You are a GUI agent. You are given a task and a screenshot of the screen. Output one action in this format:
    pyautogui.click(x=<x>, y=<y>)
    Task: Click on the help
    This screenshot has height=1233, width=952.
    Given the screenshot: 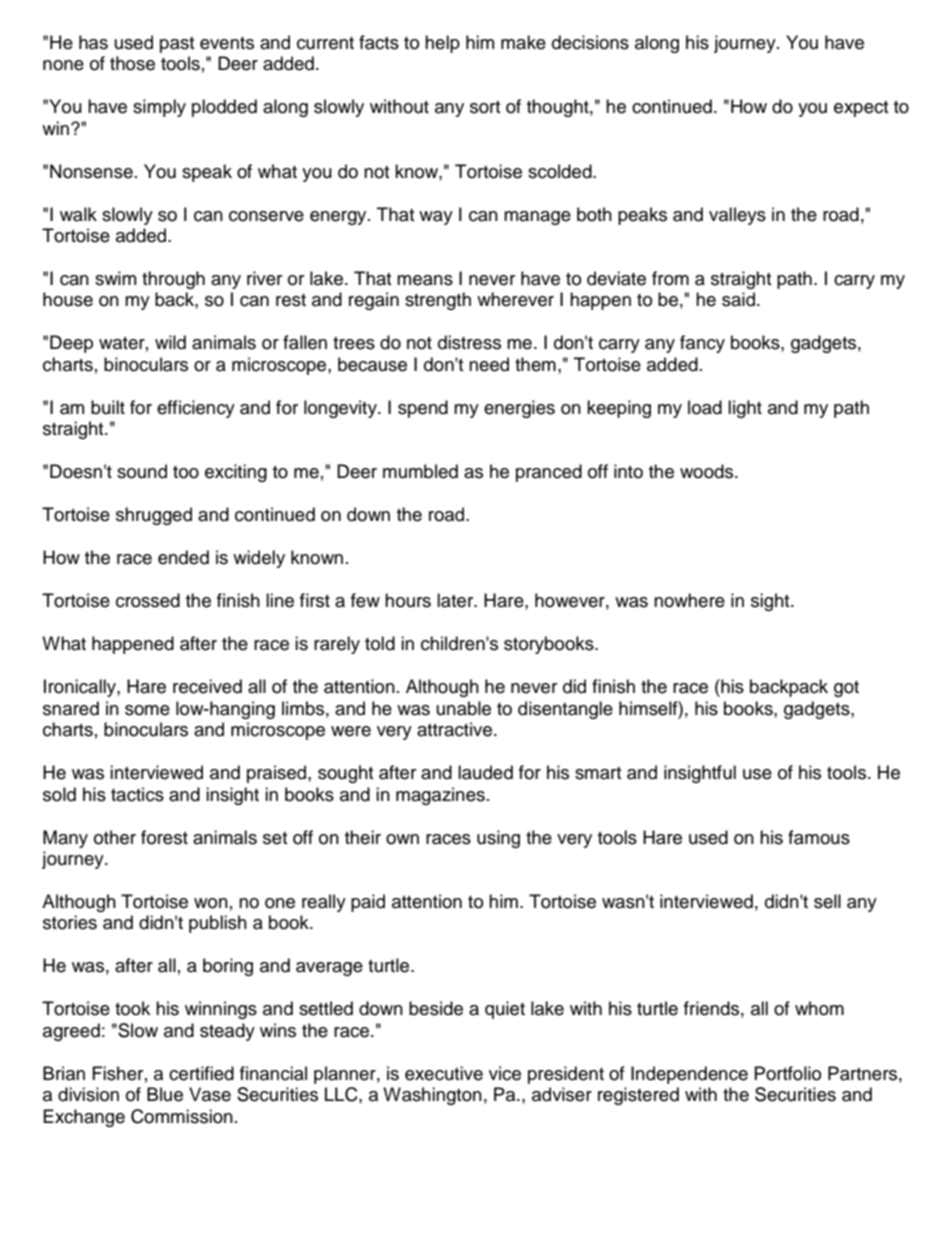 What is the action you would take?
    pyautogui.click(x=442, y=44)
